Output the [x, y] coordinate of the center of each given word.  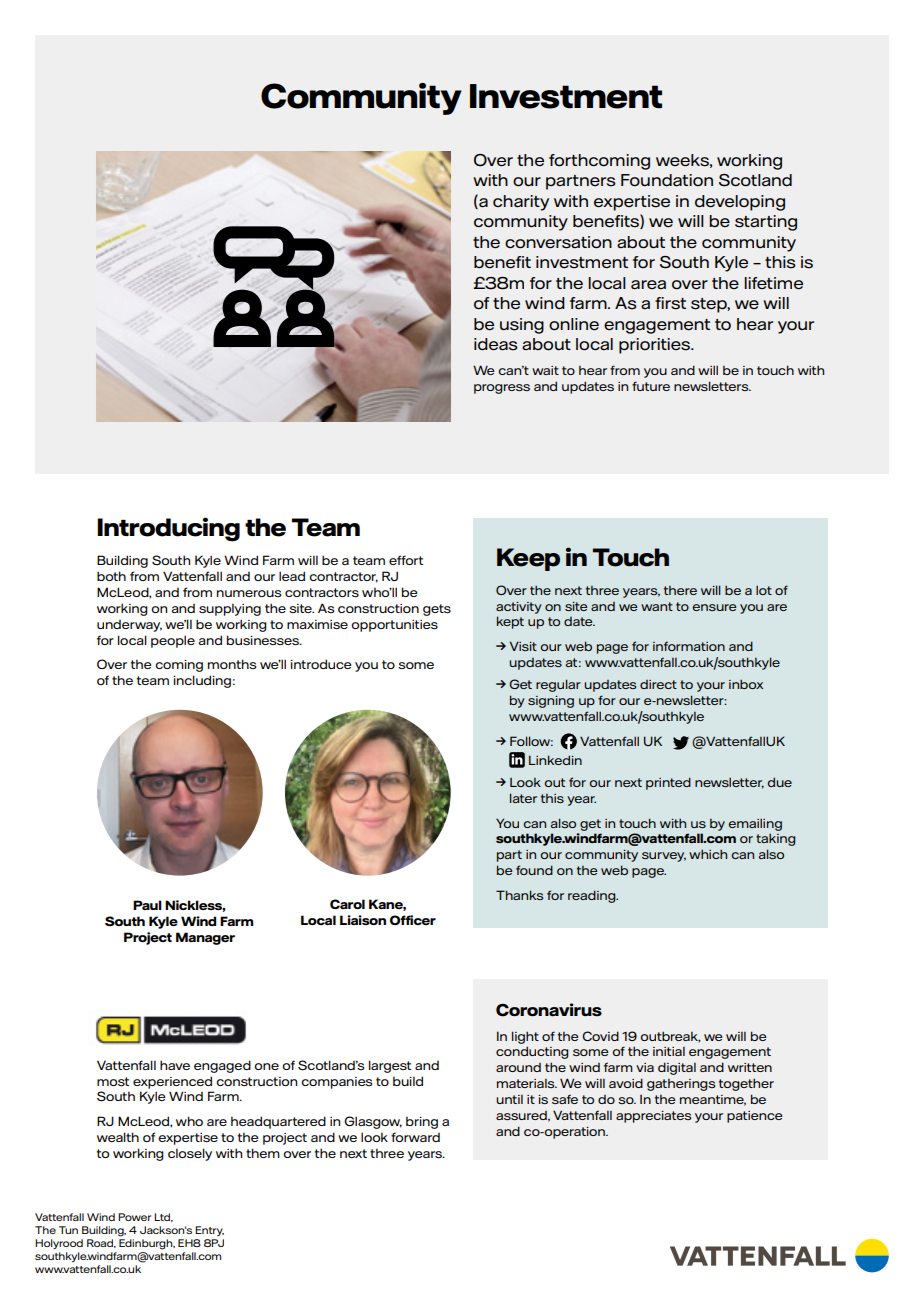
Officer [413, 920]
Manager [205, 938]
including [202, 681]
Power [134, 1217]
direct [658, 684]
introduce [321, 664]
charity [521, 203]
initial [669, 1051]
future [651, 386]
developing [740, 203]
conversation [558, 242]
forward [415, 1137]
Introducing [168, 529]
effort [406, 560]
